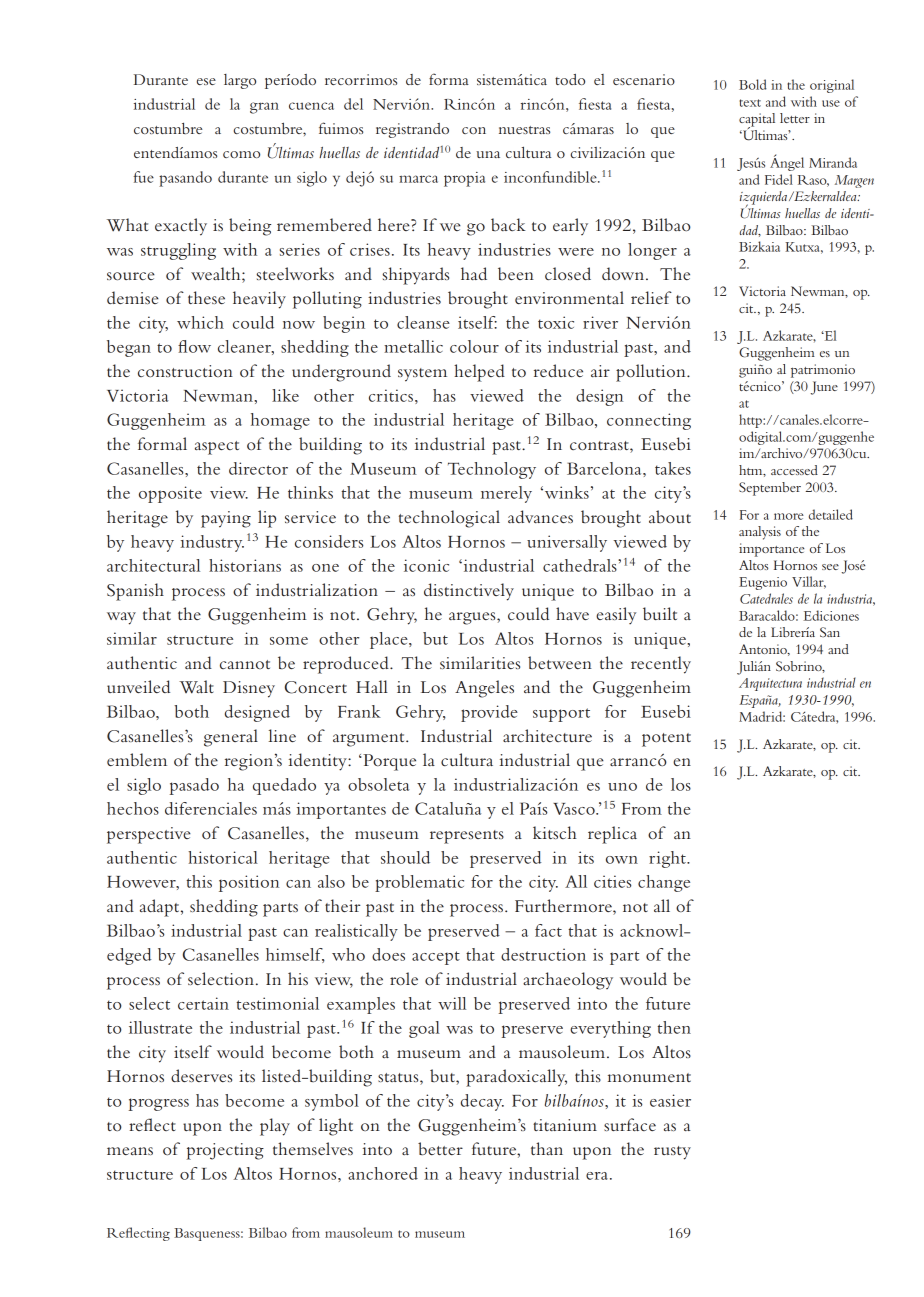 The image size is (924, 1297). Describe the element at coordinates (488, 154) in the screenshot. I see `una` at that location.
